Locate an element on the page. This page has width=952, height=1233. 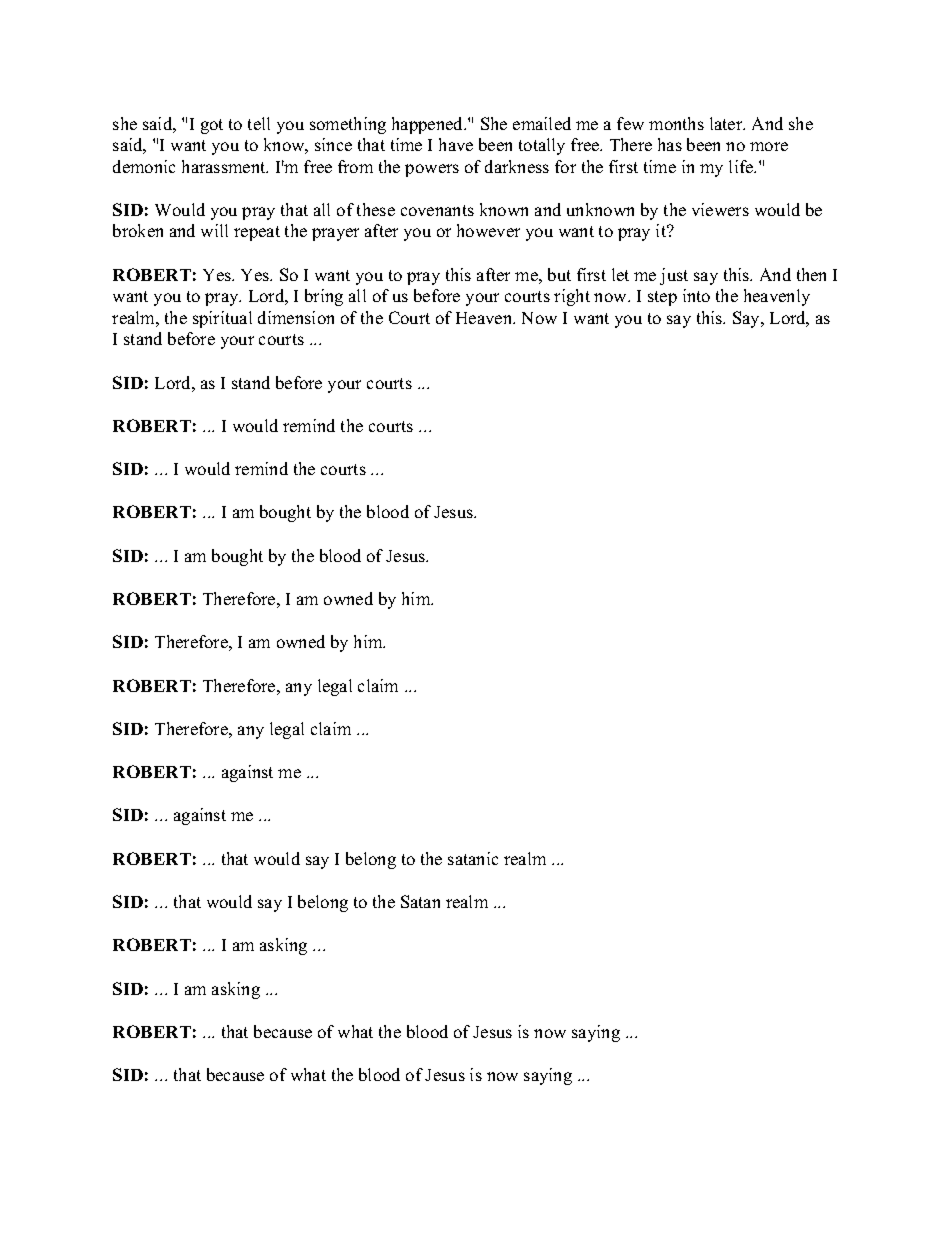
step is located at coordinates (662, 298).
